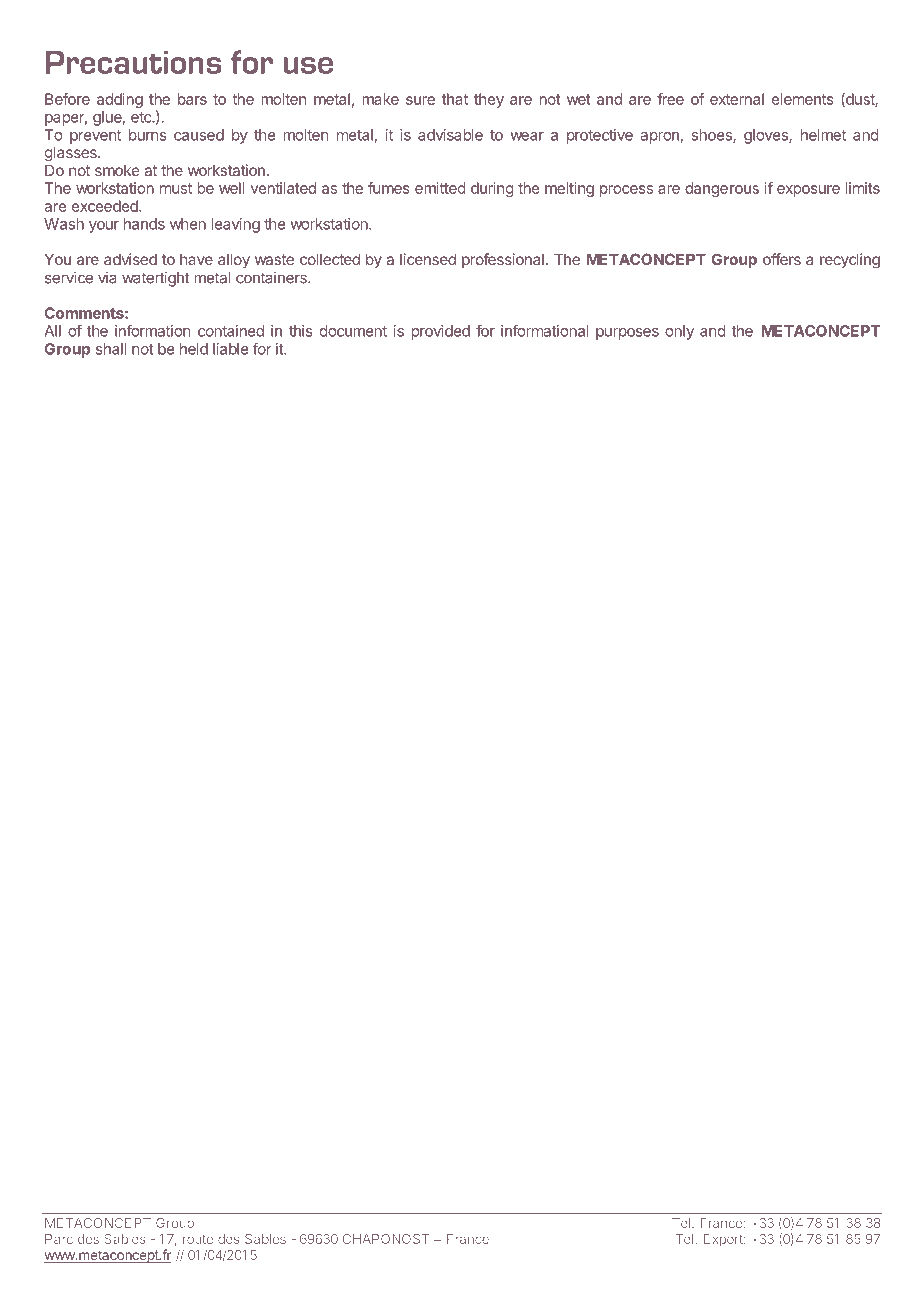 The width and height of the page is (924, 1307). Describe the element at coordinates (850, 261) in the page. I see `recycling` at that location.
